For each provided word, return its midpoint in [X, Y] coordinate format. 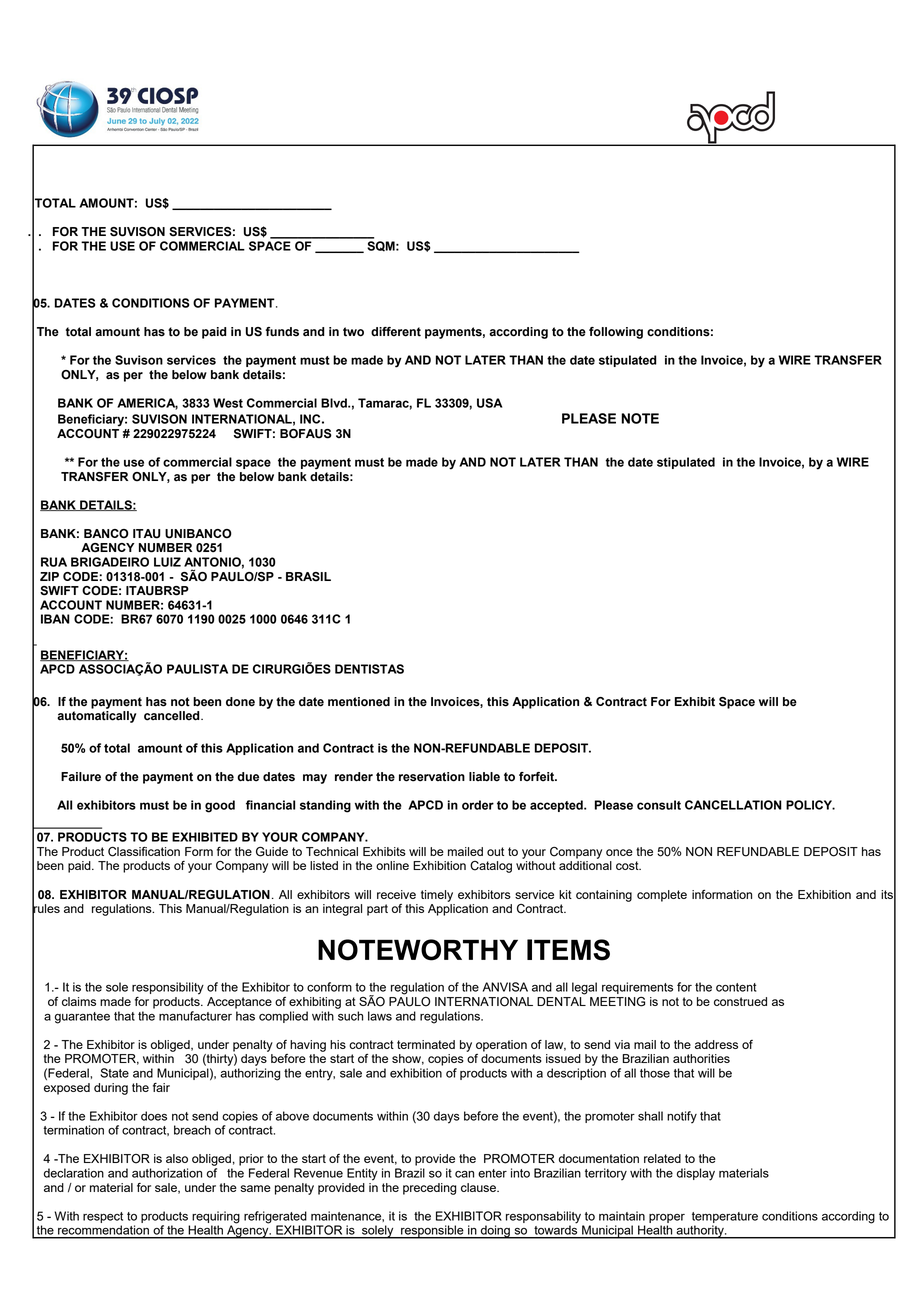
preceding [429, 1189]
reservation [432, 777]
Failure [81, 777]
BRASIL [308, 577]
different [396, 332]
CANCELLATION [733, 805]
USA [489, 403]
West [228, 403]
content [736, 987]
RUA [54, 562]
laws [380, 1016]
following [616, 333]
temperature [725, 1217]
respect [103, 1217]
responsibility [168, 988]
